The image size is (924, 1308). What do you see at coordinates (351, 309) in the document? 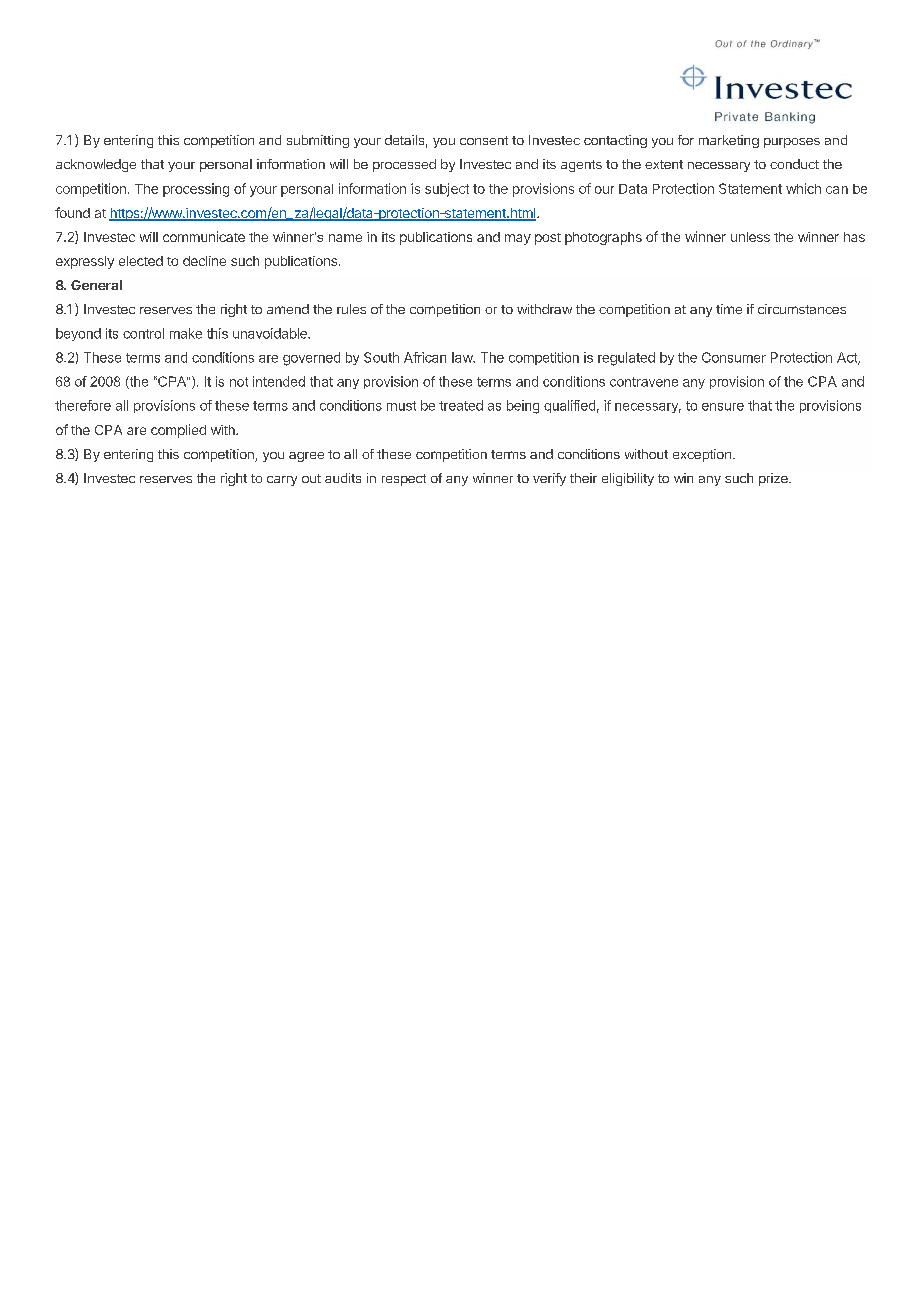
I see `rules` at bounding box center [351, 309].
